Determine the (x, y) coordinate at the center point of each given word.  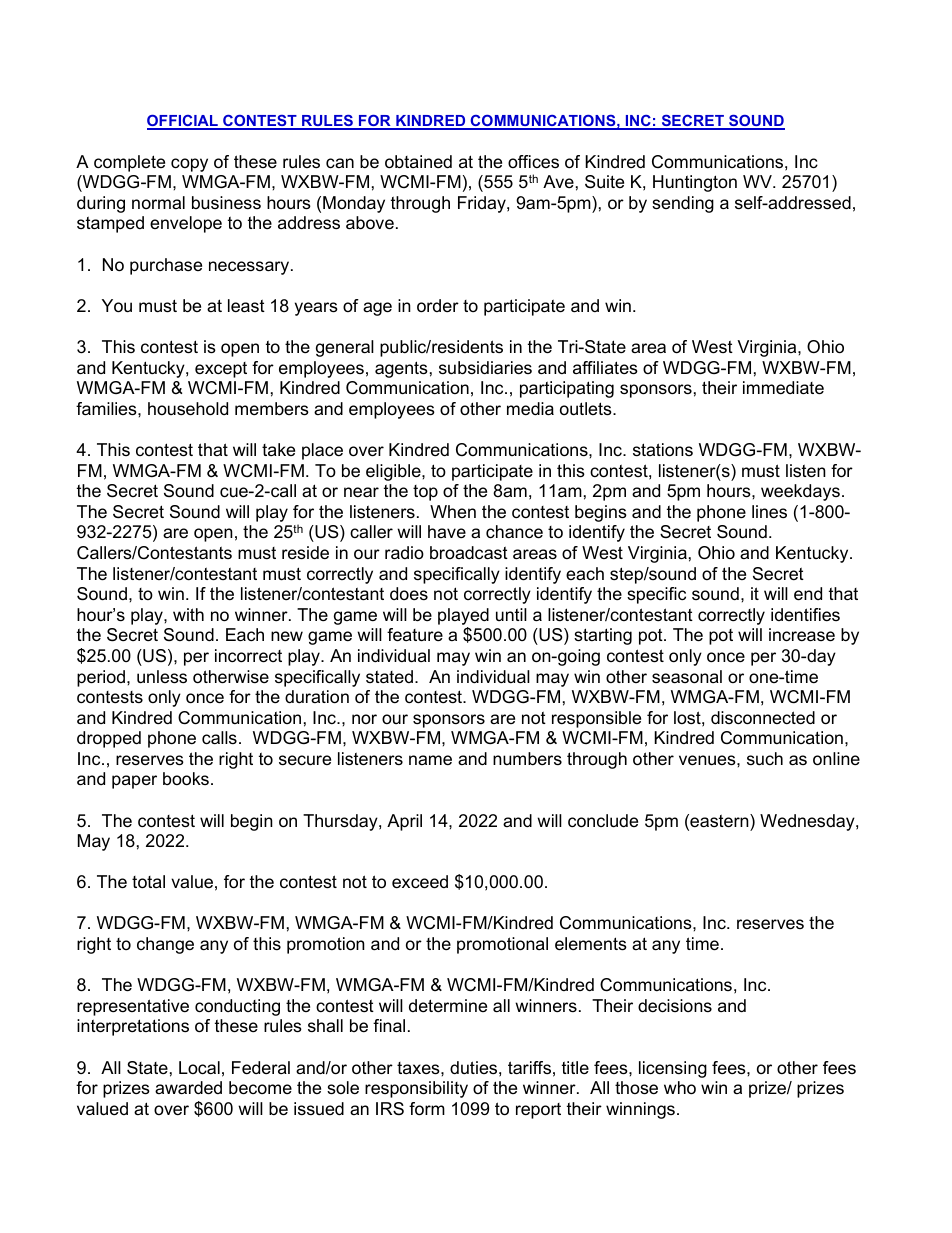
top (425, 493)
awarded (188, 1088)
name (430, 760)
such (765, 758)
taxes (419, 1068)
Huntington (695, 183)
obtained (418, 162)
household (188, 409)
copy (189, 165)
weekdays (800, 492)
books (186, 779)
